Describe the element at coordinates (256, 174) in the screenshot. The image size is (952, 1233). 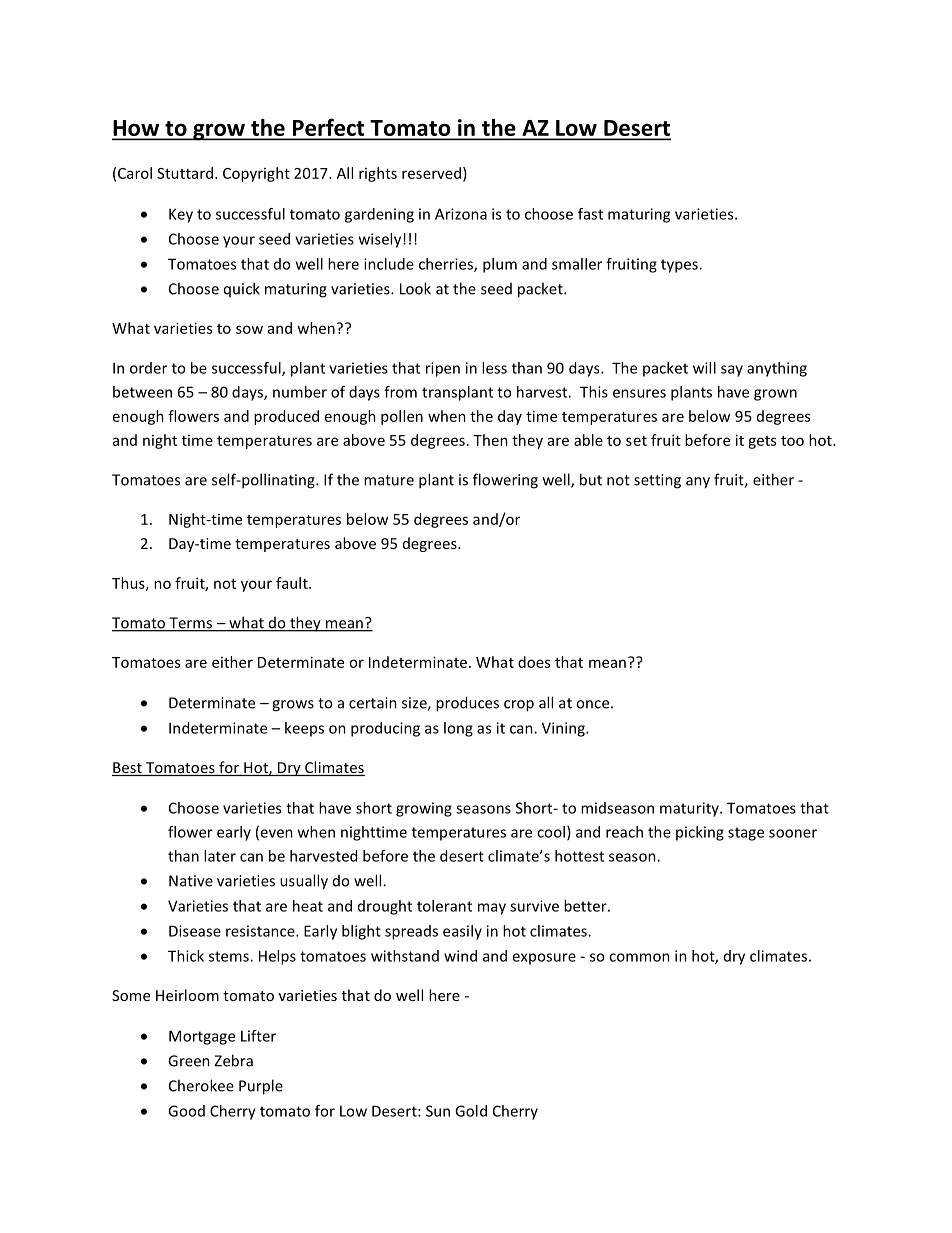
I see `Copyright` at that location.
